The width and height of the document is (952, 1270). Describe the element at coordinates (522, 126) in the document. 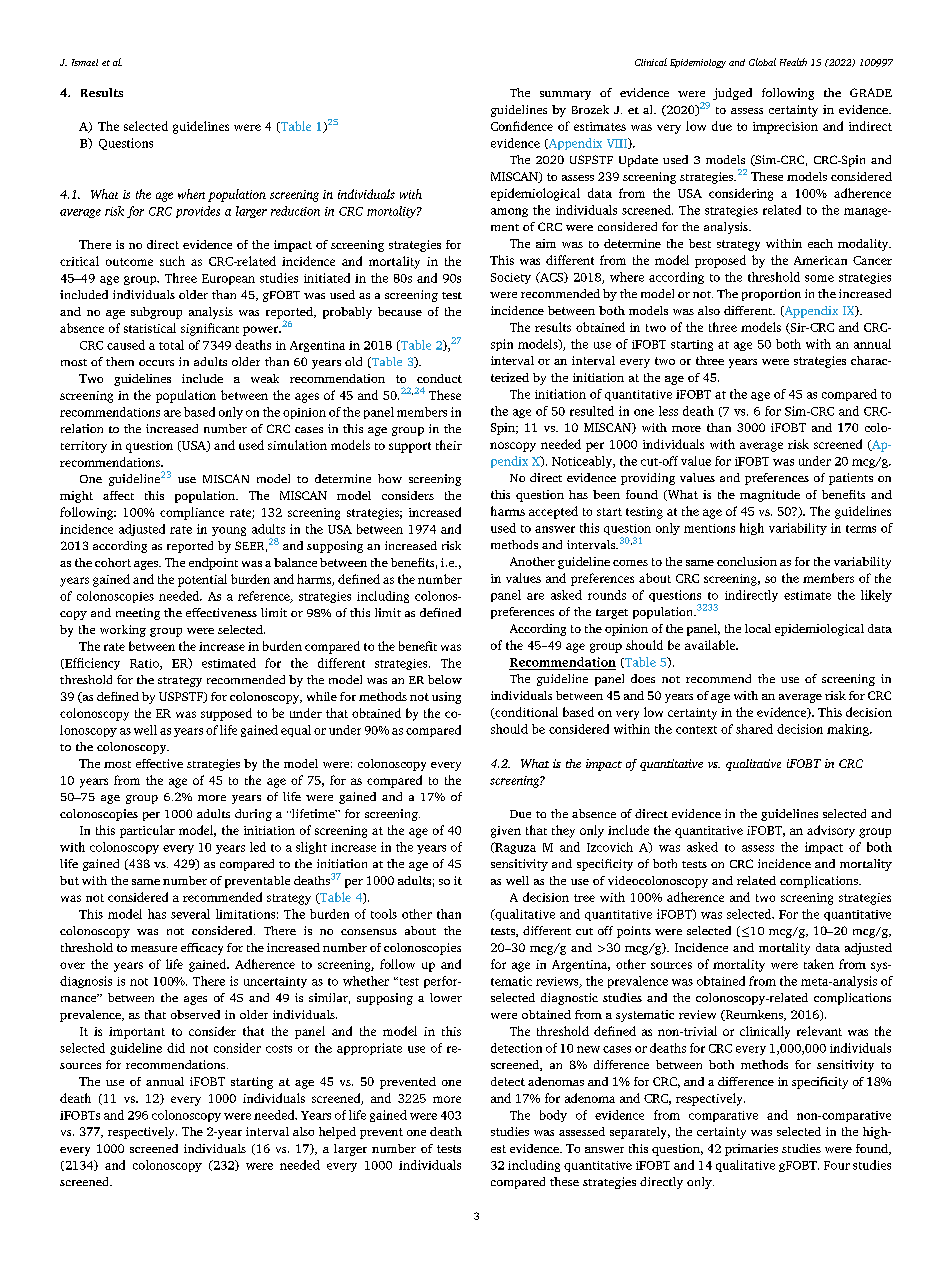

I see `Confidence` at that location.
